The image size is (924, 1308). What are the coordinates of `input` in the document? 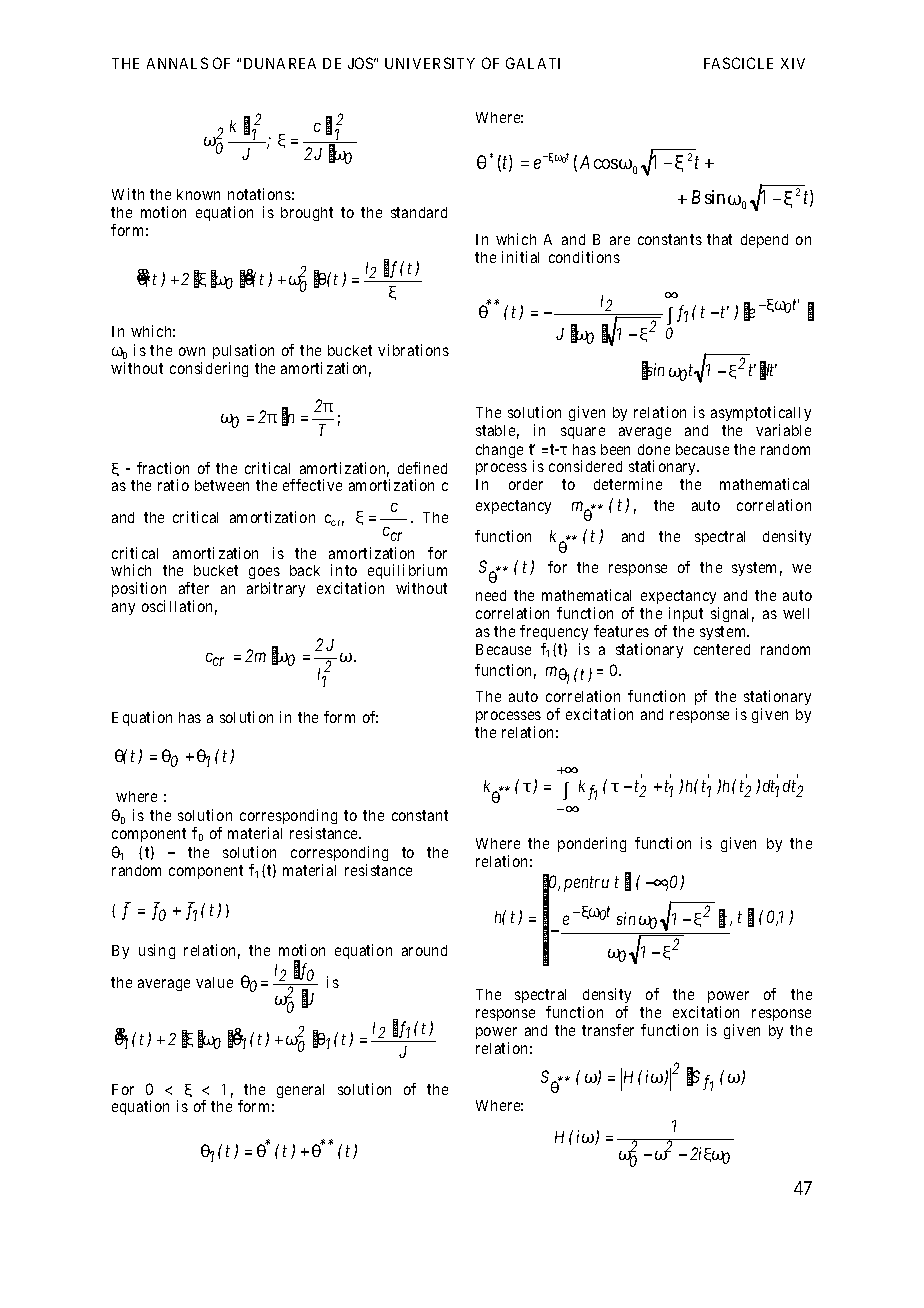 It's located at (686, 614).
